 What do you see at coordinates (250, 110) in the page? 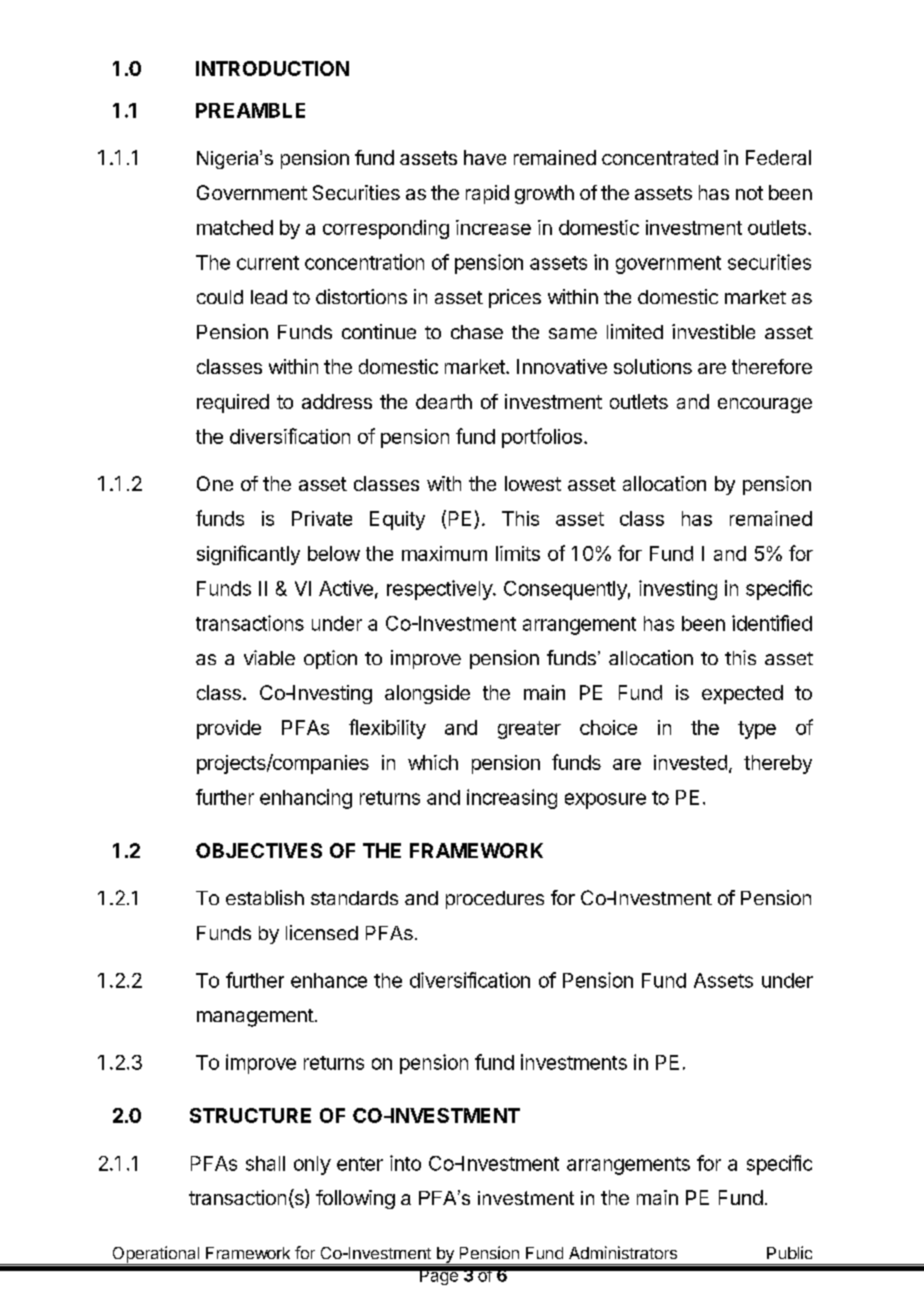
I see `PREAMBLE` at bounding box center [250, 110].
